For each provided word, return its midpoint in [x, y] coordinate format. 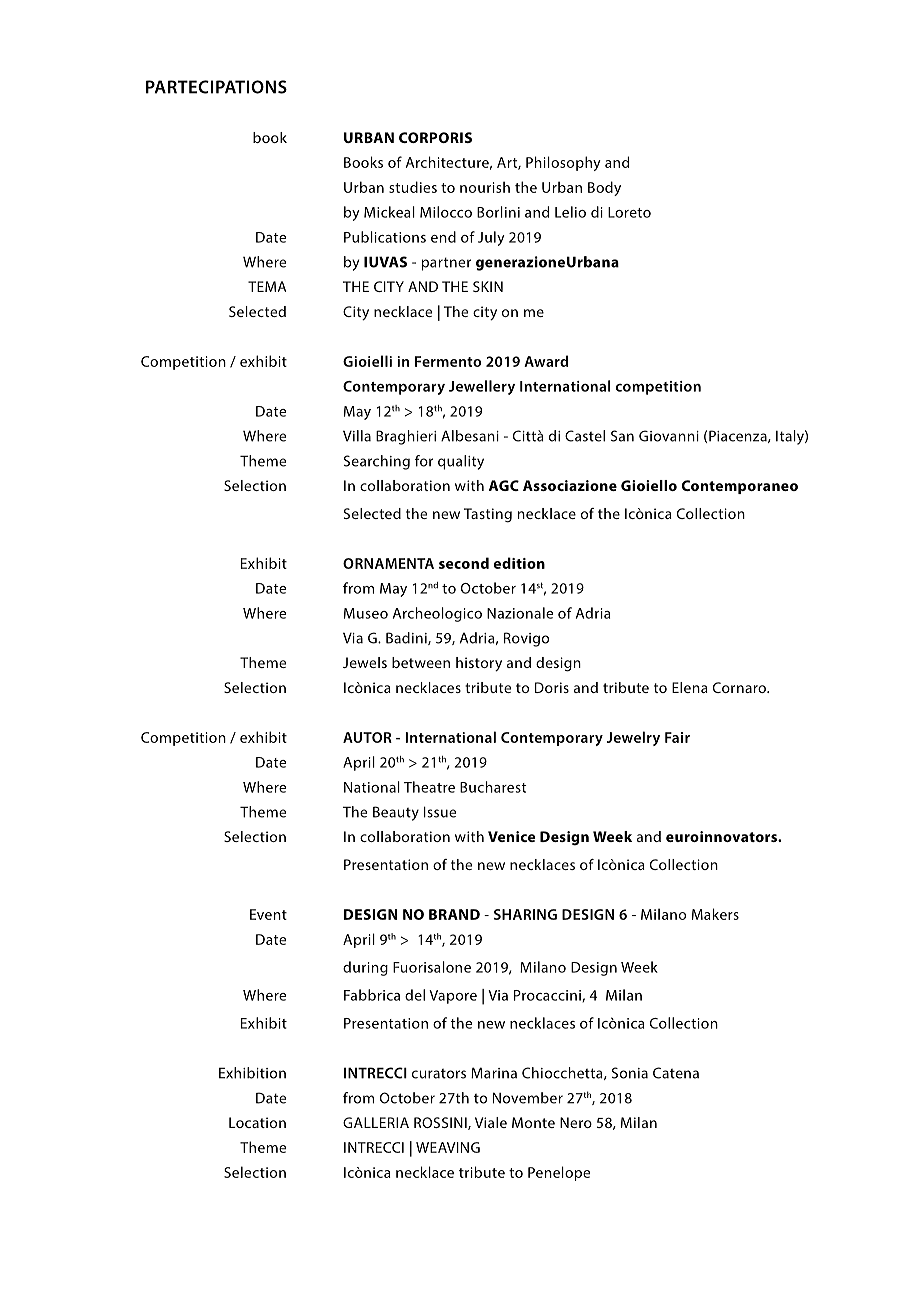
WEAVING [448, 1147]
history [479, 664]
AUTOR [367, 737]
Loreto [629, 212]
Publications [385, 237]
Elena [690, 687]
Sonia [629, 1073]
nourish [485, 187]
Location [257, 1122]
